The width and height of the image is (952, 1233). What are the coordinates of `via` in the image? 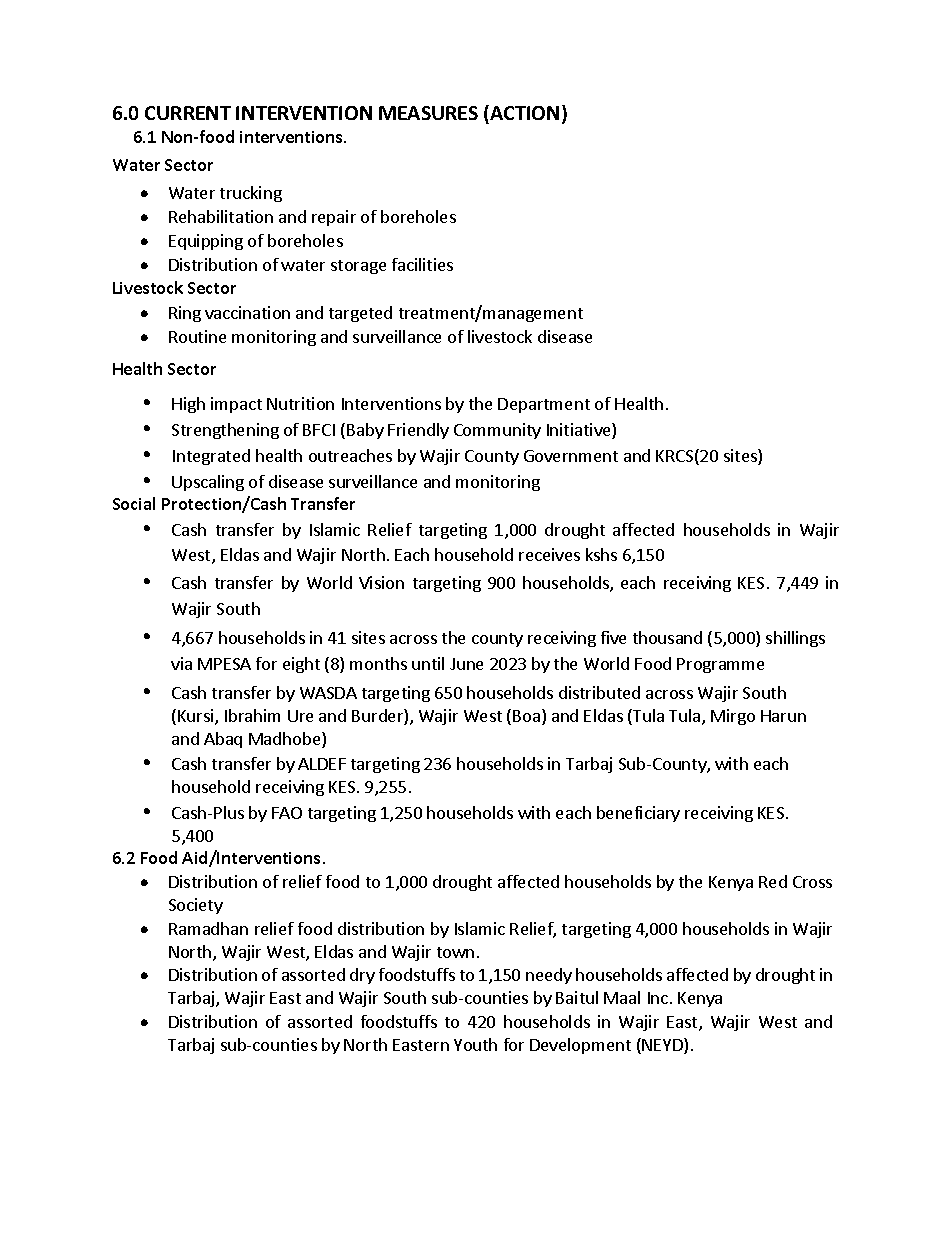 It's located at (181, 663).
